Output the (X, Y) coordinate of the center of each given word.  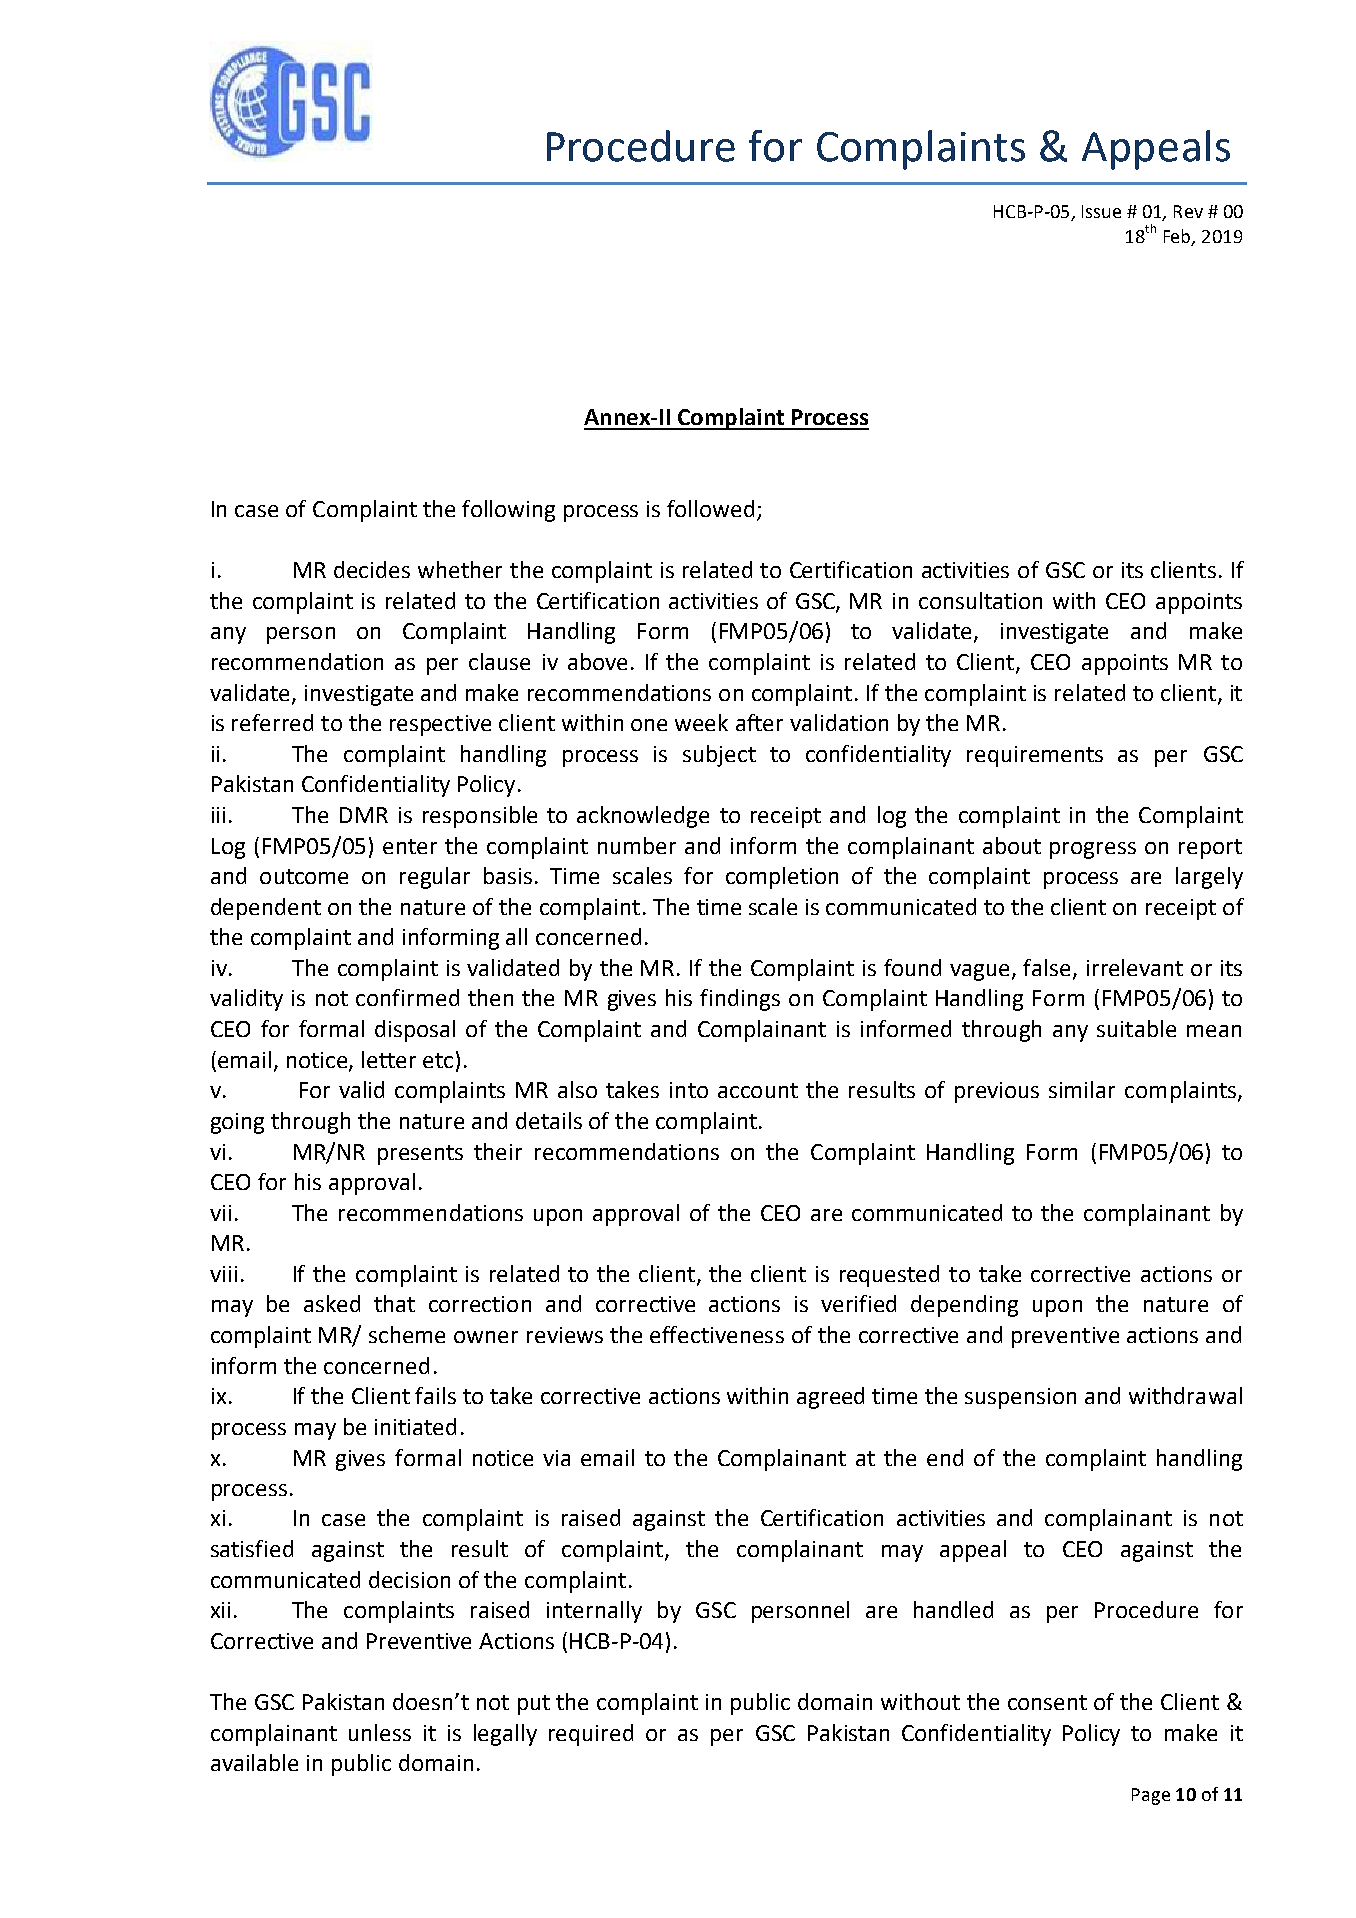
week (701, 722)
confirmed (407, 997)
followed (710, 508)
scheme (407, 1334)
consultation (980, 600)
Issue (1101, 211)
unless (380, 1732)
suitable (1136, 1028)
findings (740, 1000)
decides (372, 569)
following (508, 511)
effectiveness (717, 1334)
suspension (1020, 1398)
